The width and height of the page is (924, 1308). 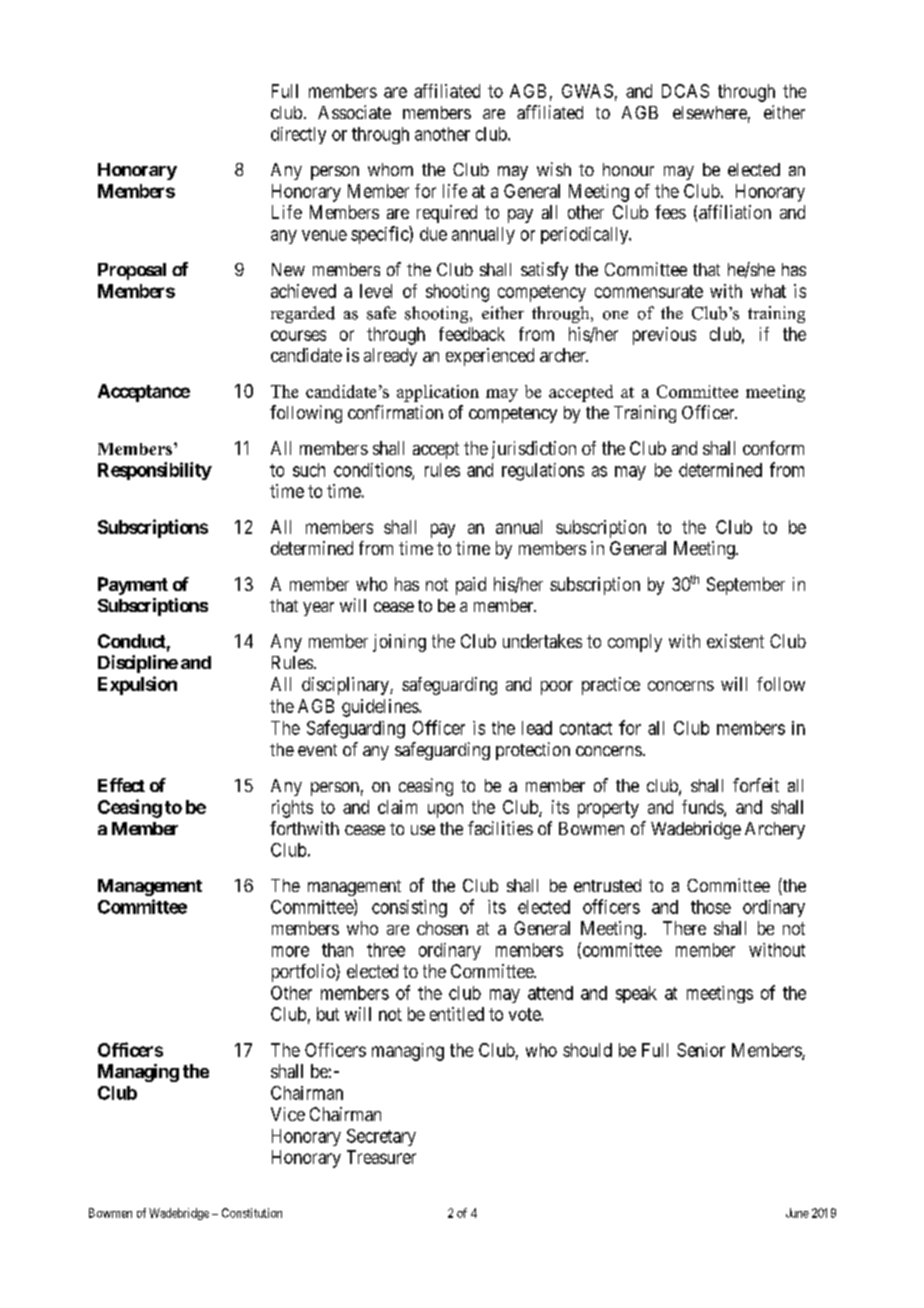 I want to click on June, so click(x=797, y=1213).
